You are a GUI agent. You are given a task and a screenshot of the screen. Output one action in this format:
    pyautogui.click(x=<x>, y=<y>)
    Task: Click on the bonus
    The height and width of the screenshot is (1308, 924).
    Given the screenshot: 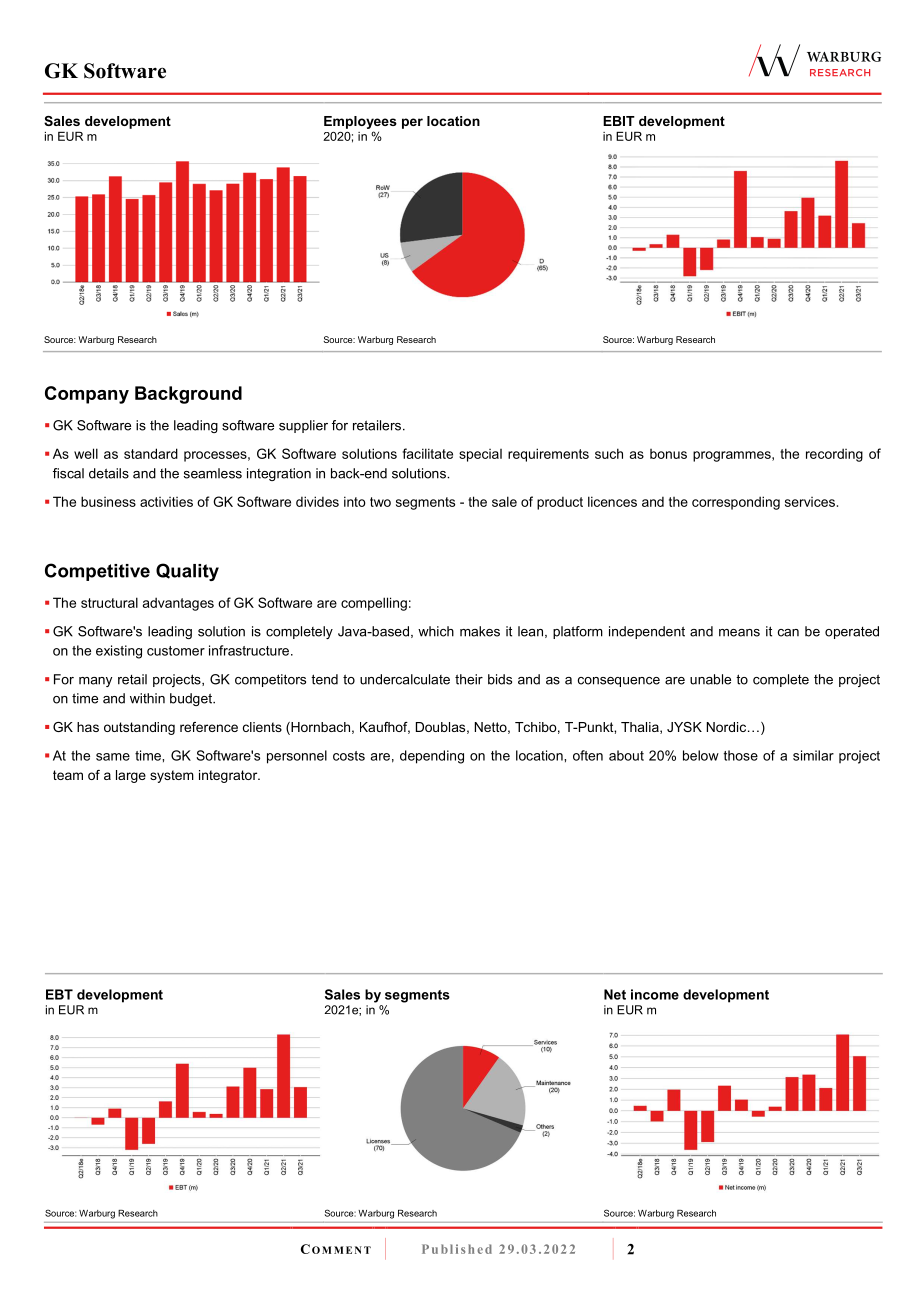 What is the action you would take?
    pyautogui.click(x=668, y=454)
